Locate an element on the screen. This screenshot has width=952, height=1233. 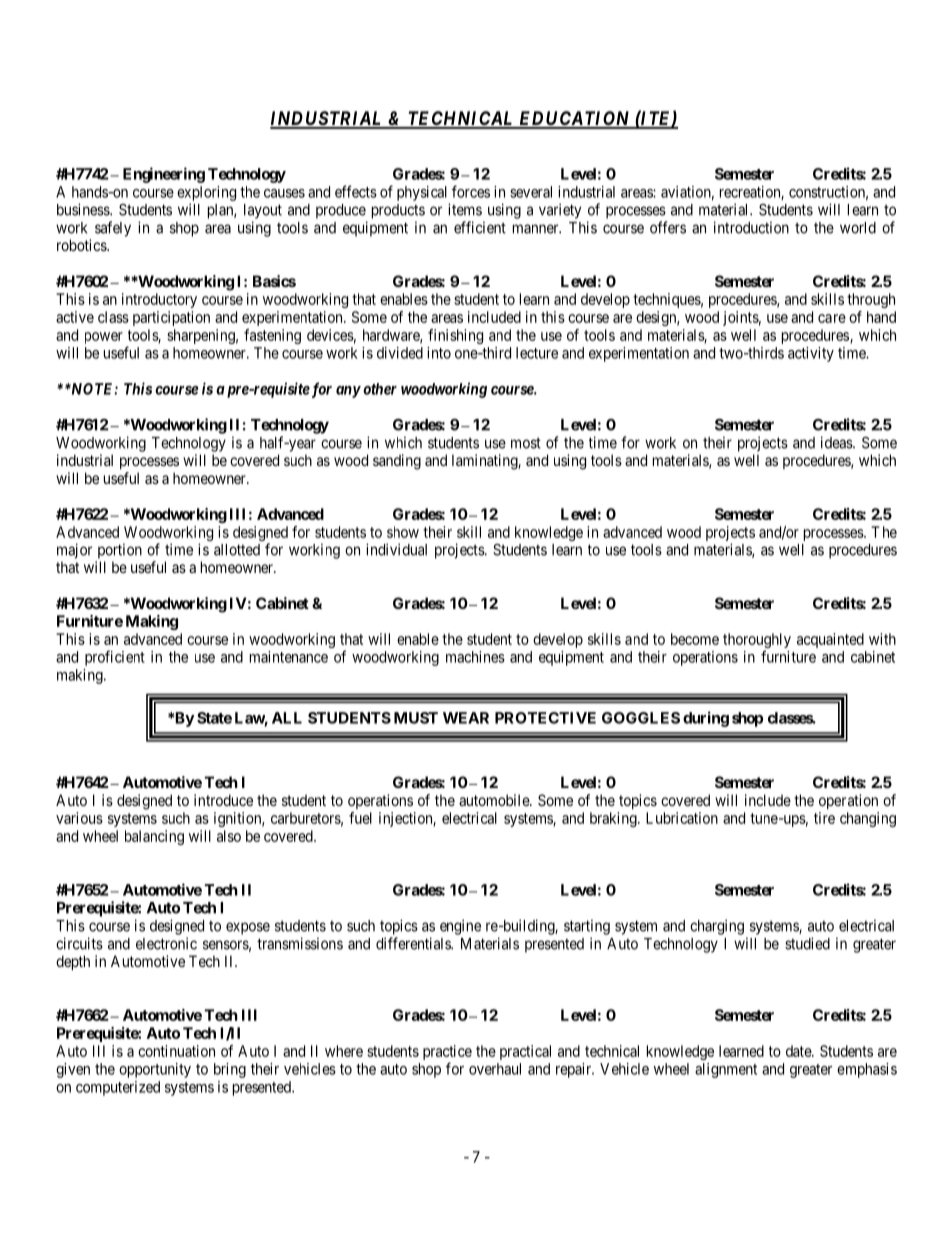
thoroughly is located at coordinates (757, 642).
